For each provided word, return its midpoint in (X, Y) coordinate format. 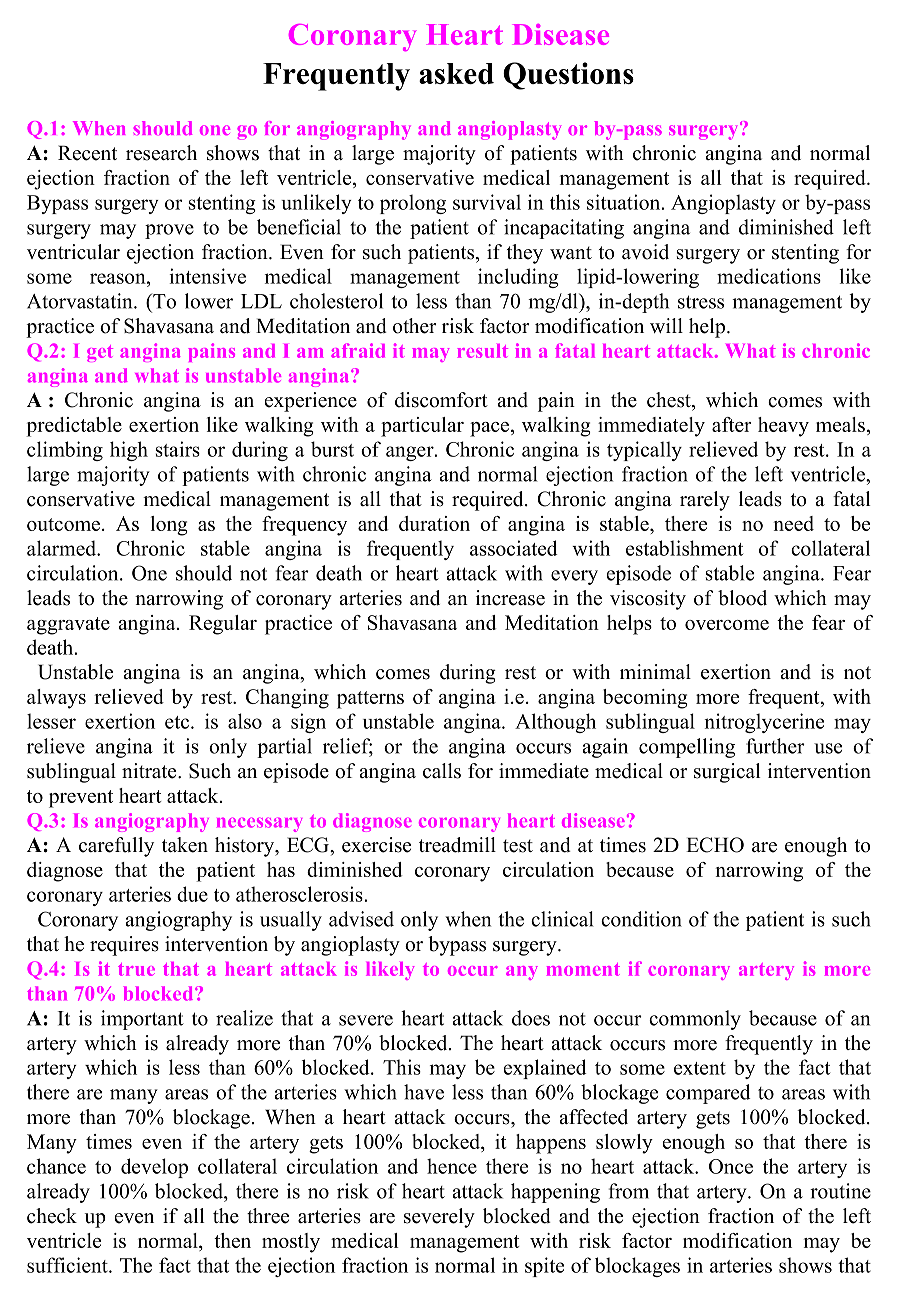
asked (456, 73)
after (731, 424)
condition (641, 919)
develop (154, 1168)
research (161, 153)
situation (625, 202)
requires (124, 946)
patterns (370, 700)
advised (361, 919)
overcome (727, 625)
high (129, 451)
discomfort (441, 400)
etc (178, 722)
